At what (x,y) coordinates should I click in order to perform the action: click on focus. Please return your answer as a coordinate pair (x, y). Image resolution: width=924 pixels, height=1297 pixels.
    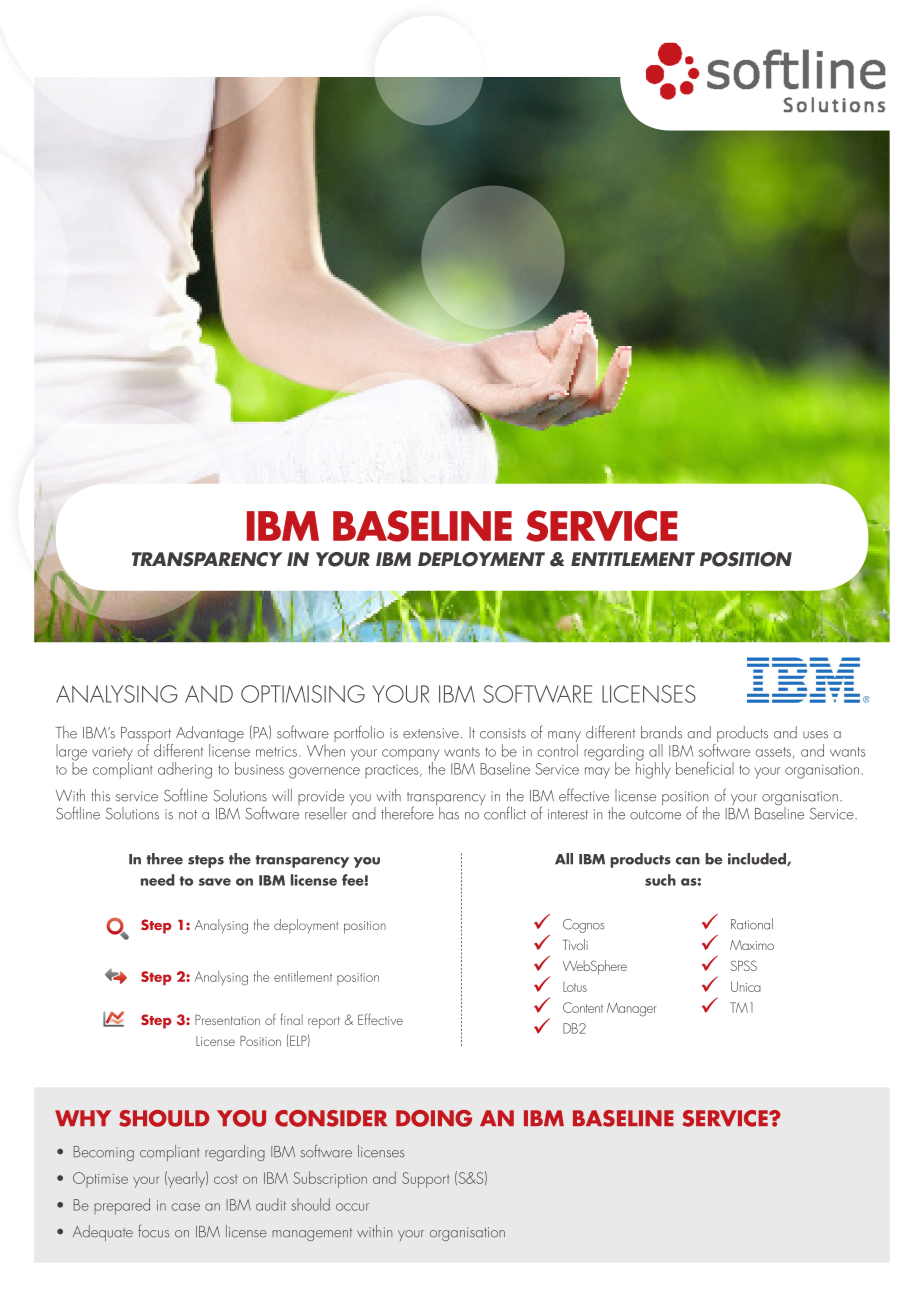
    Looking at the image, I should click on (153, 1231).
